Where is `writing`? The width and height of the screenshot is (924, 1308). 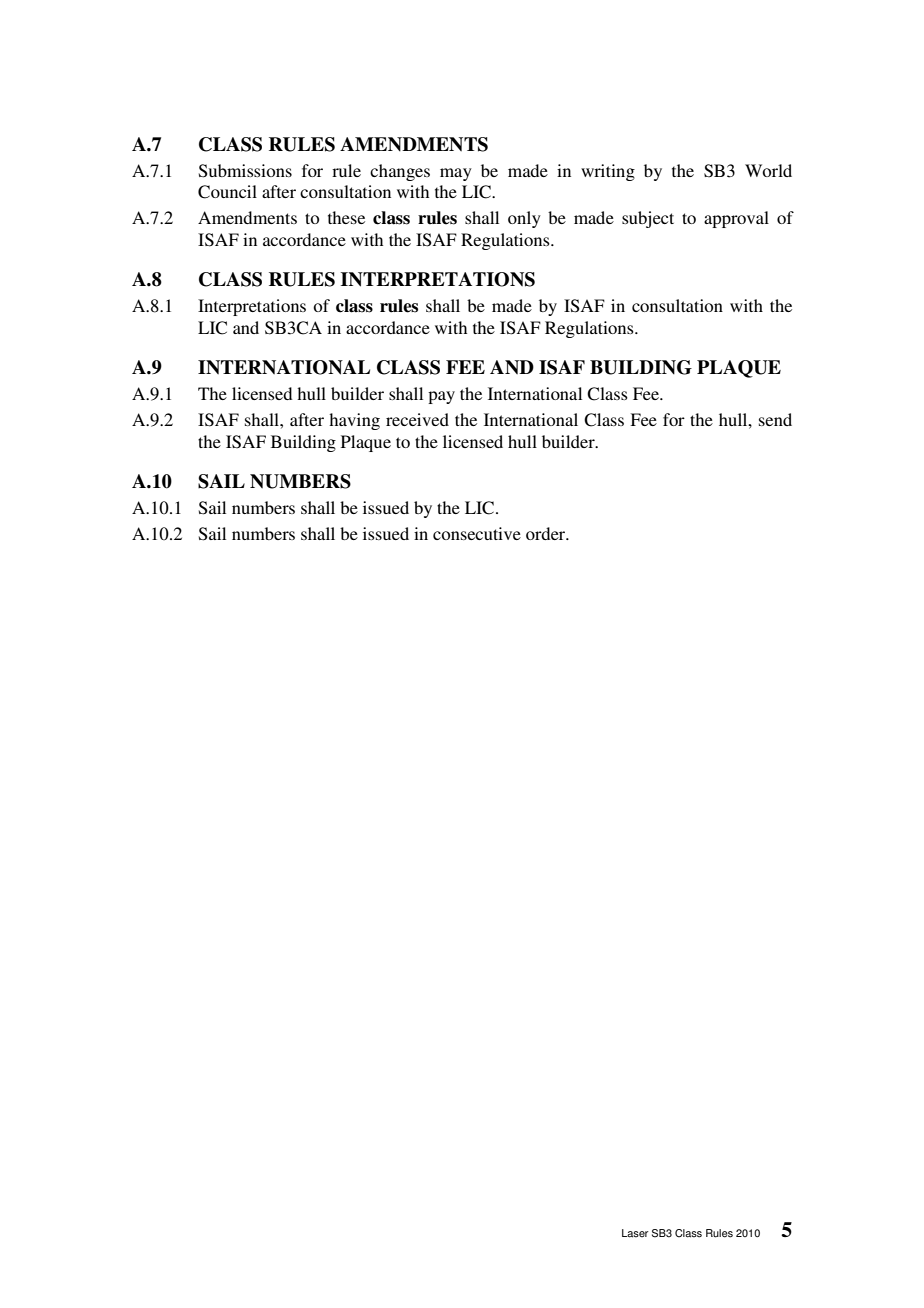
writing is located at coordinates (608, 172).
